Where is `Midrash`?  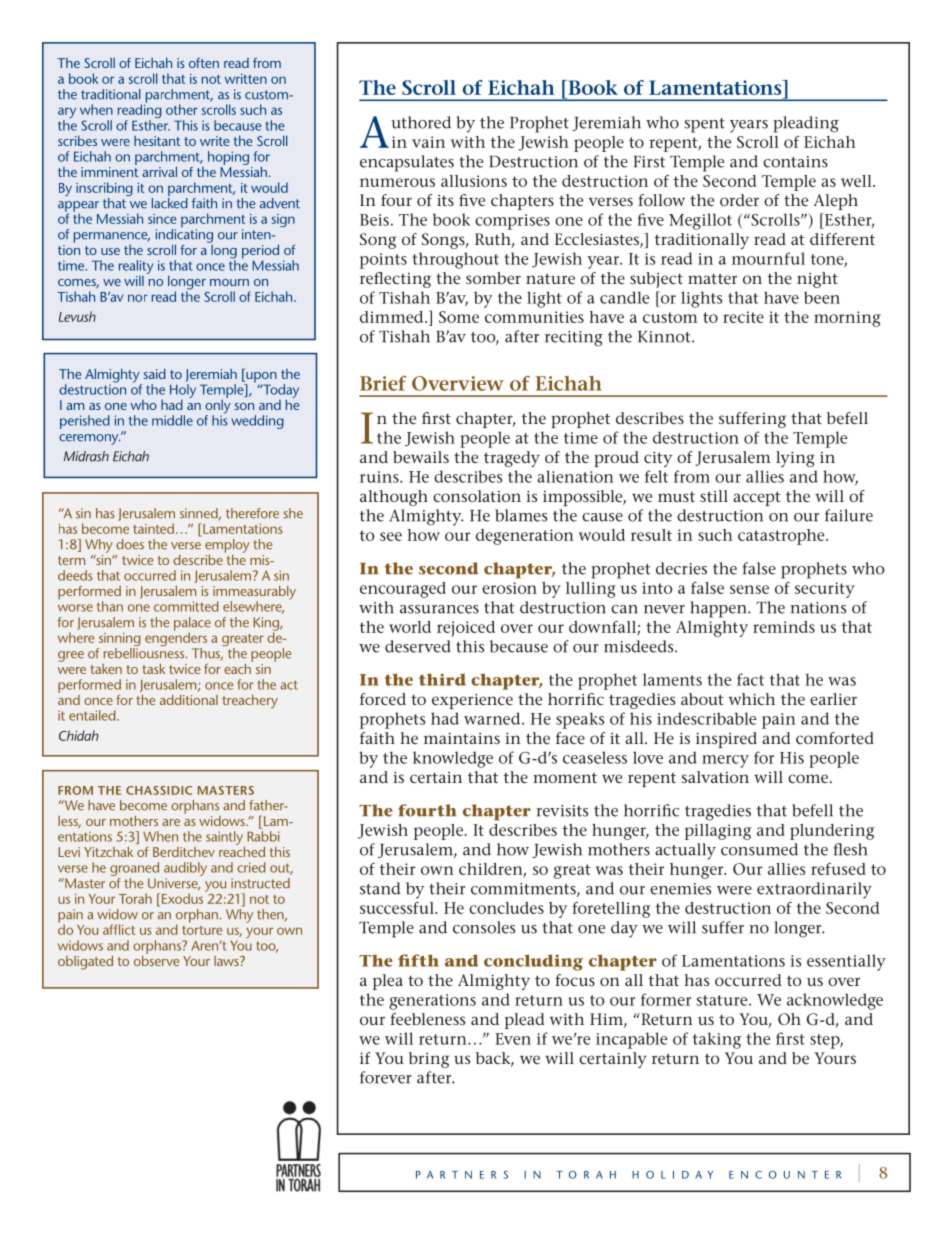
Midrash is located at coordinates (86, 456).
